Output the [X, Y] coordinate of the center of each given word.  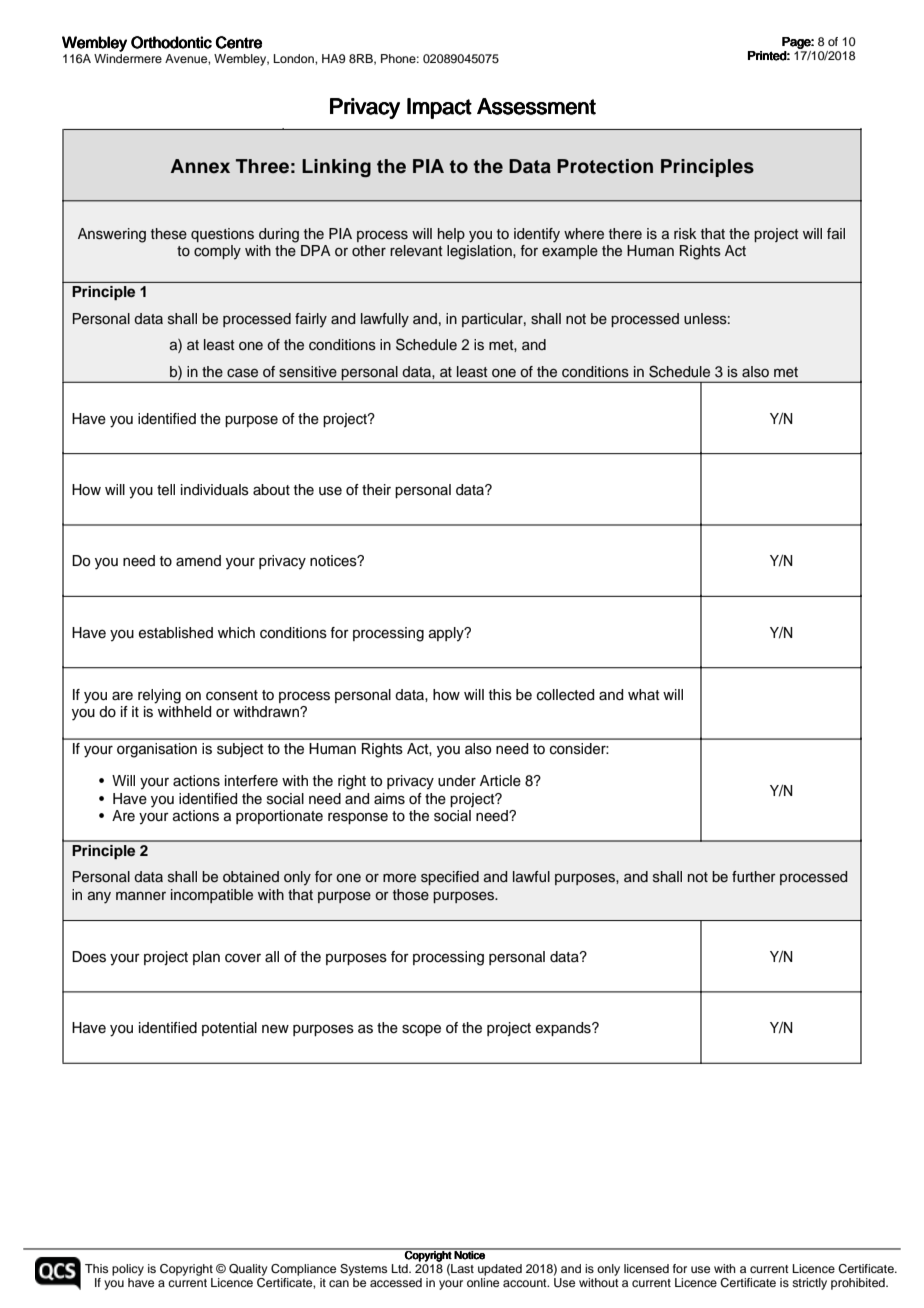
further [754, 877]
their [376, 490]
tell [166, 490]
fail [836, 234]
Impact [439, 108]
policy [128, 1270]
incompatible [212, 896]
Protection [605, 166]
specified [450, 878]
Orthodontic [171, 42]
